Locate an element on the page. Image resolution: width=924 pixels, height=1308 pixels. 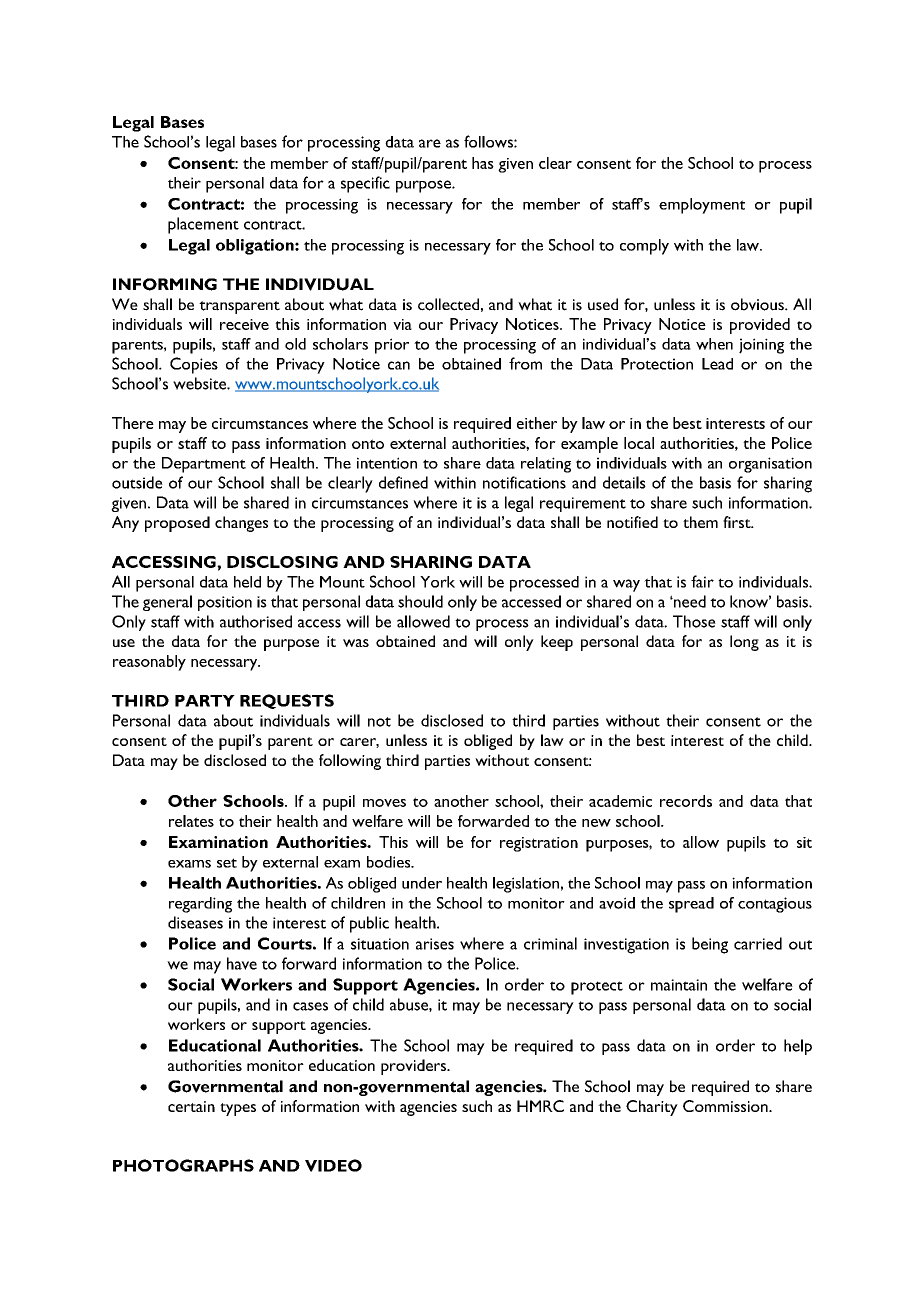
PARTY is located at coordinates (205, 701).
